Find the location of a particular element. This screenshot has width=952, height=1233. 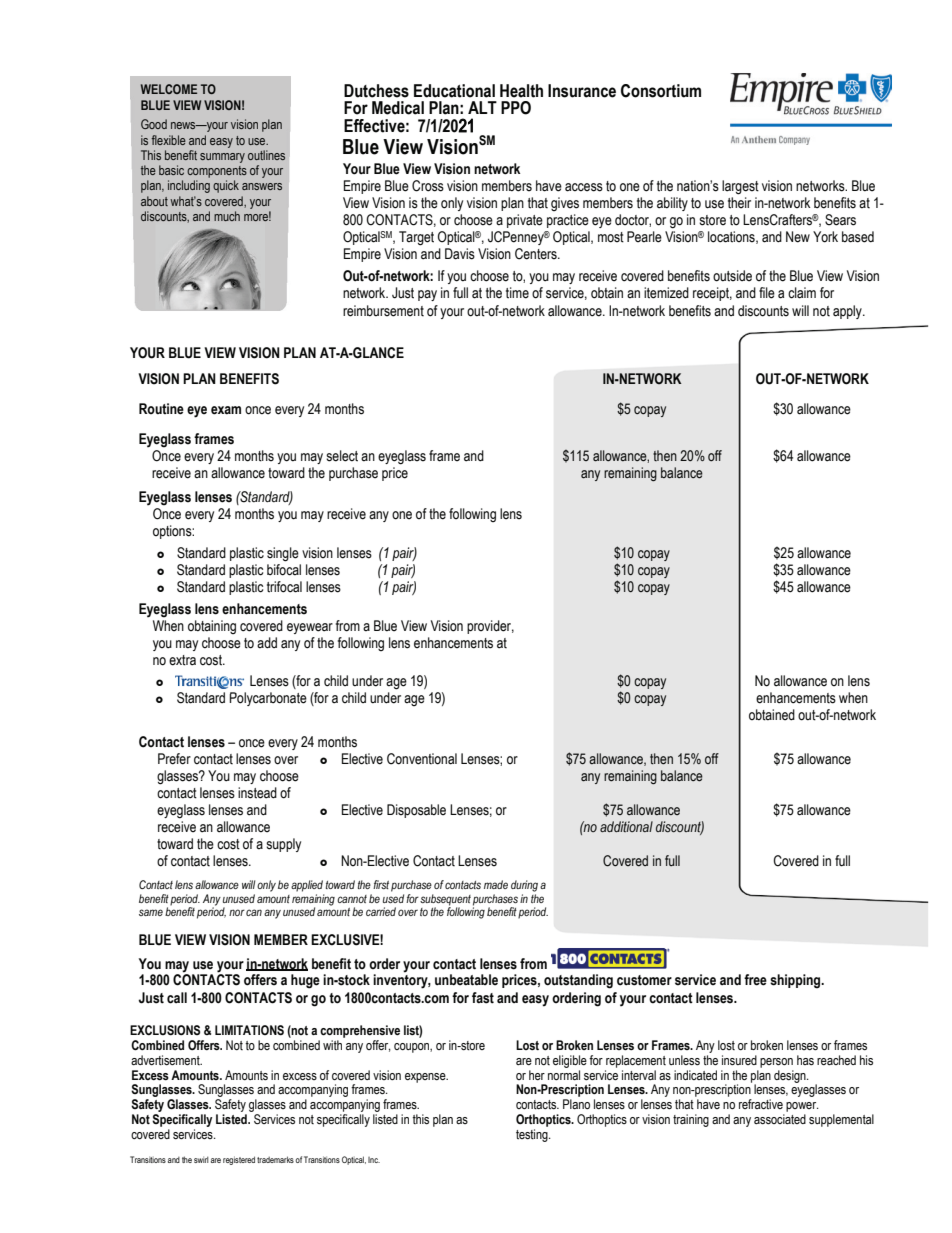

apply is located at coordinates (848, 312).
